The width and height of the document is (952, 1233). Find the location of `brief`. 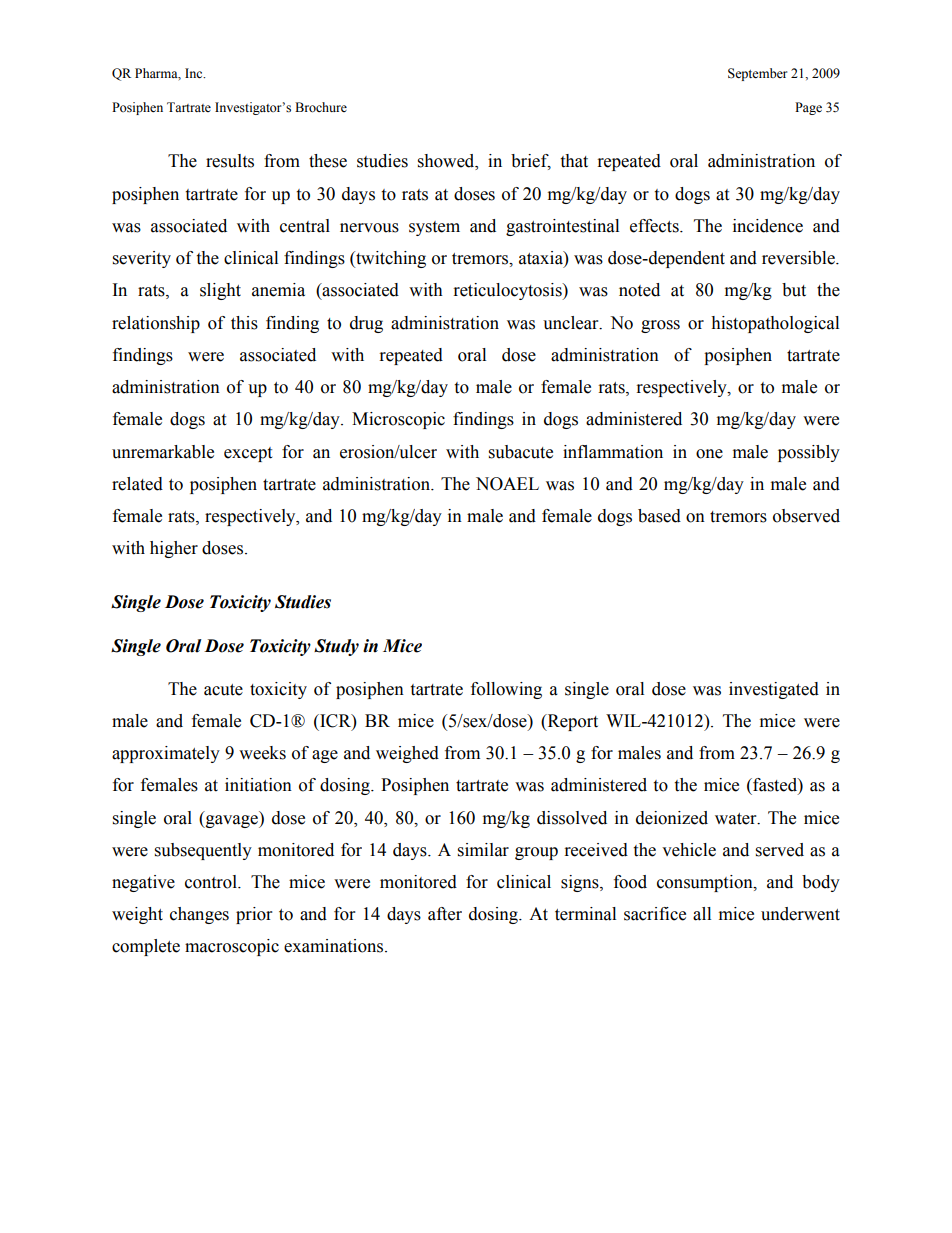

brief is located at coordinates (531, 162).
